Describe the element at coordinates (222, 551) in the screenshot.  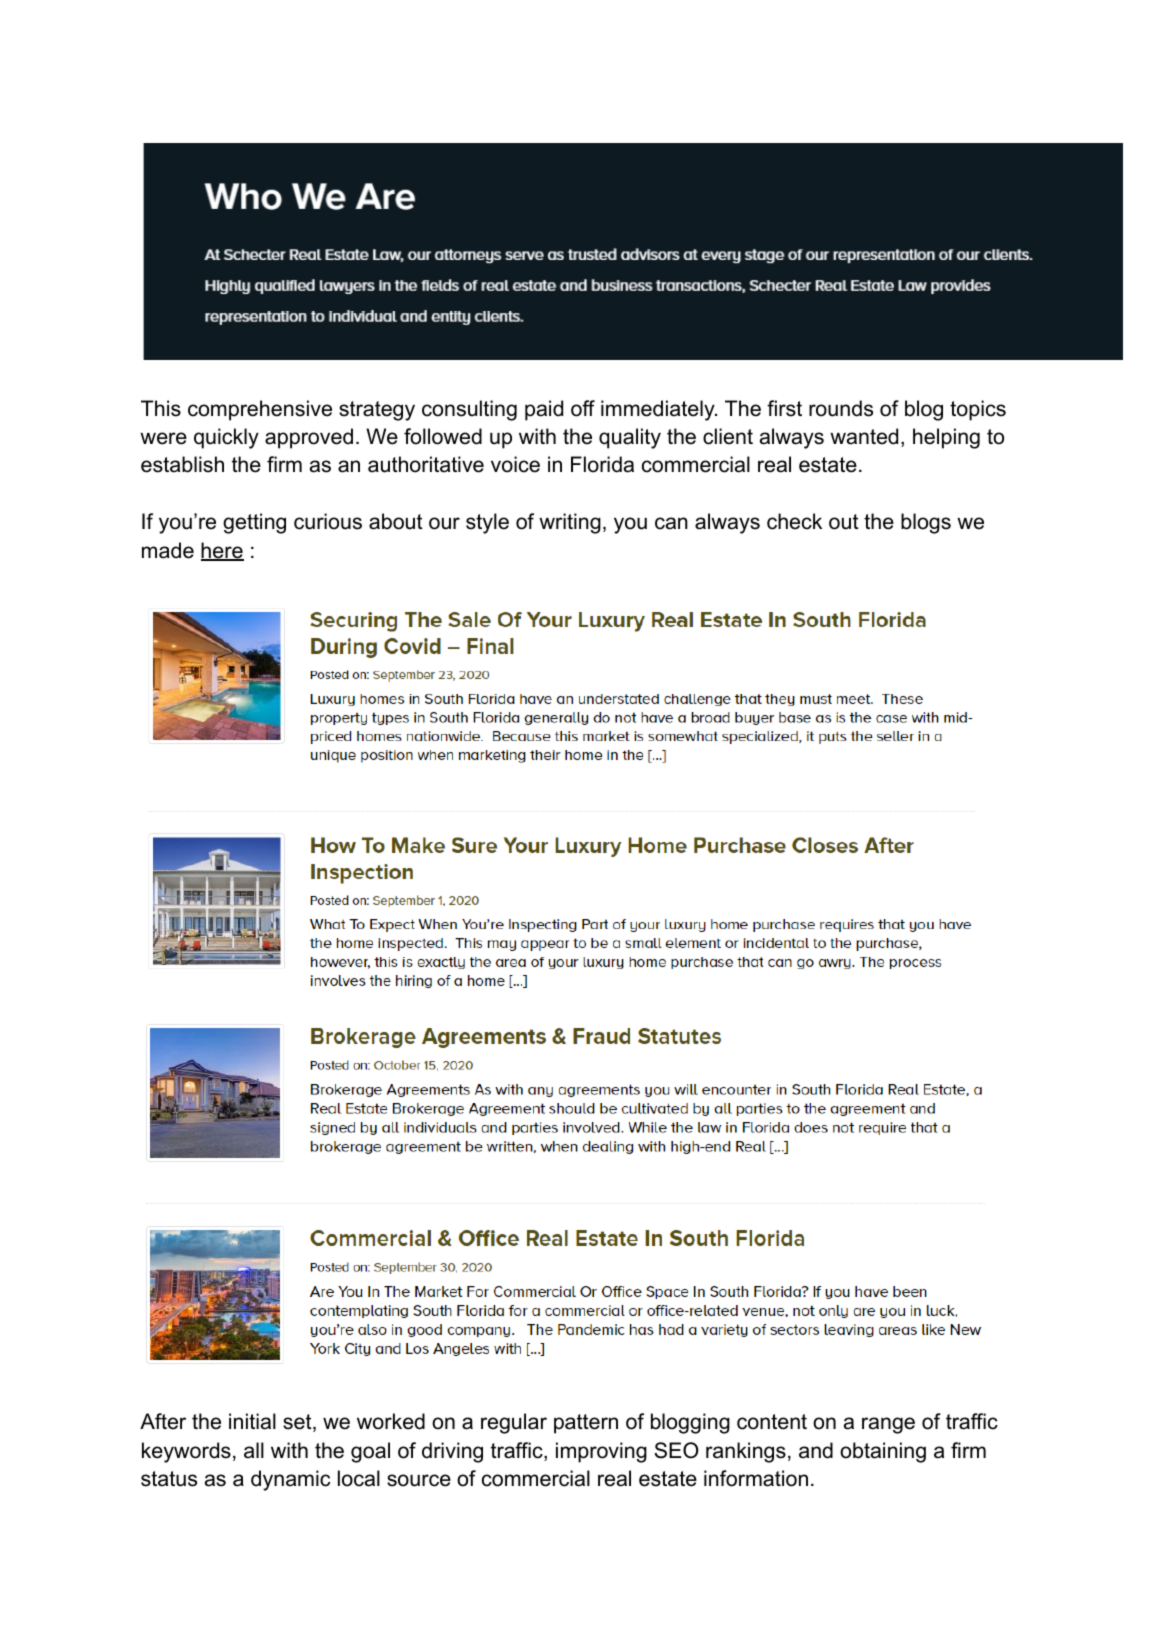
I see `here` at that location.
